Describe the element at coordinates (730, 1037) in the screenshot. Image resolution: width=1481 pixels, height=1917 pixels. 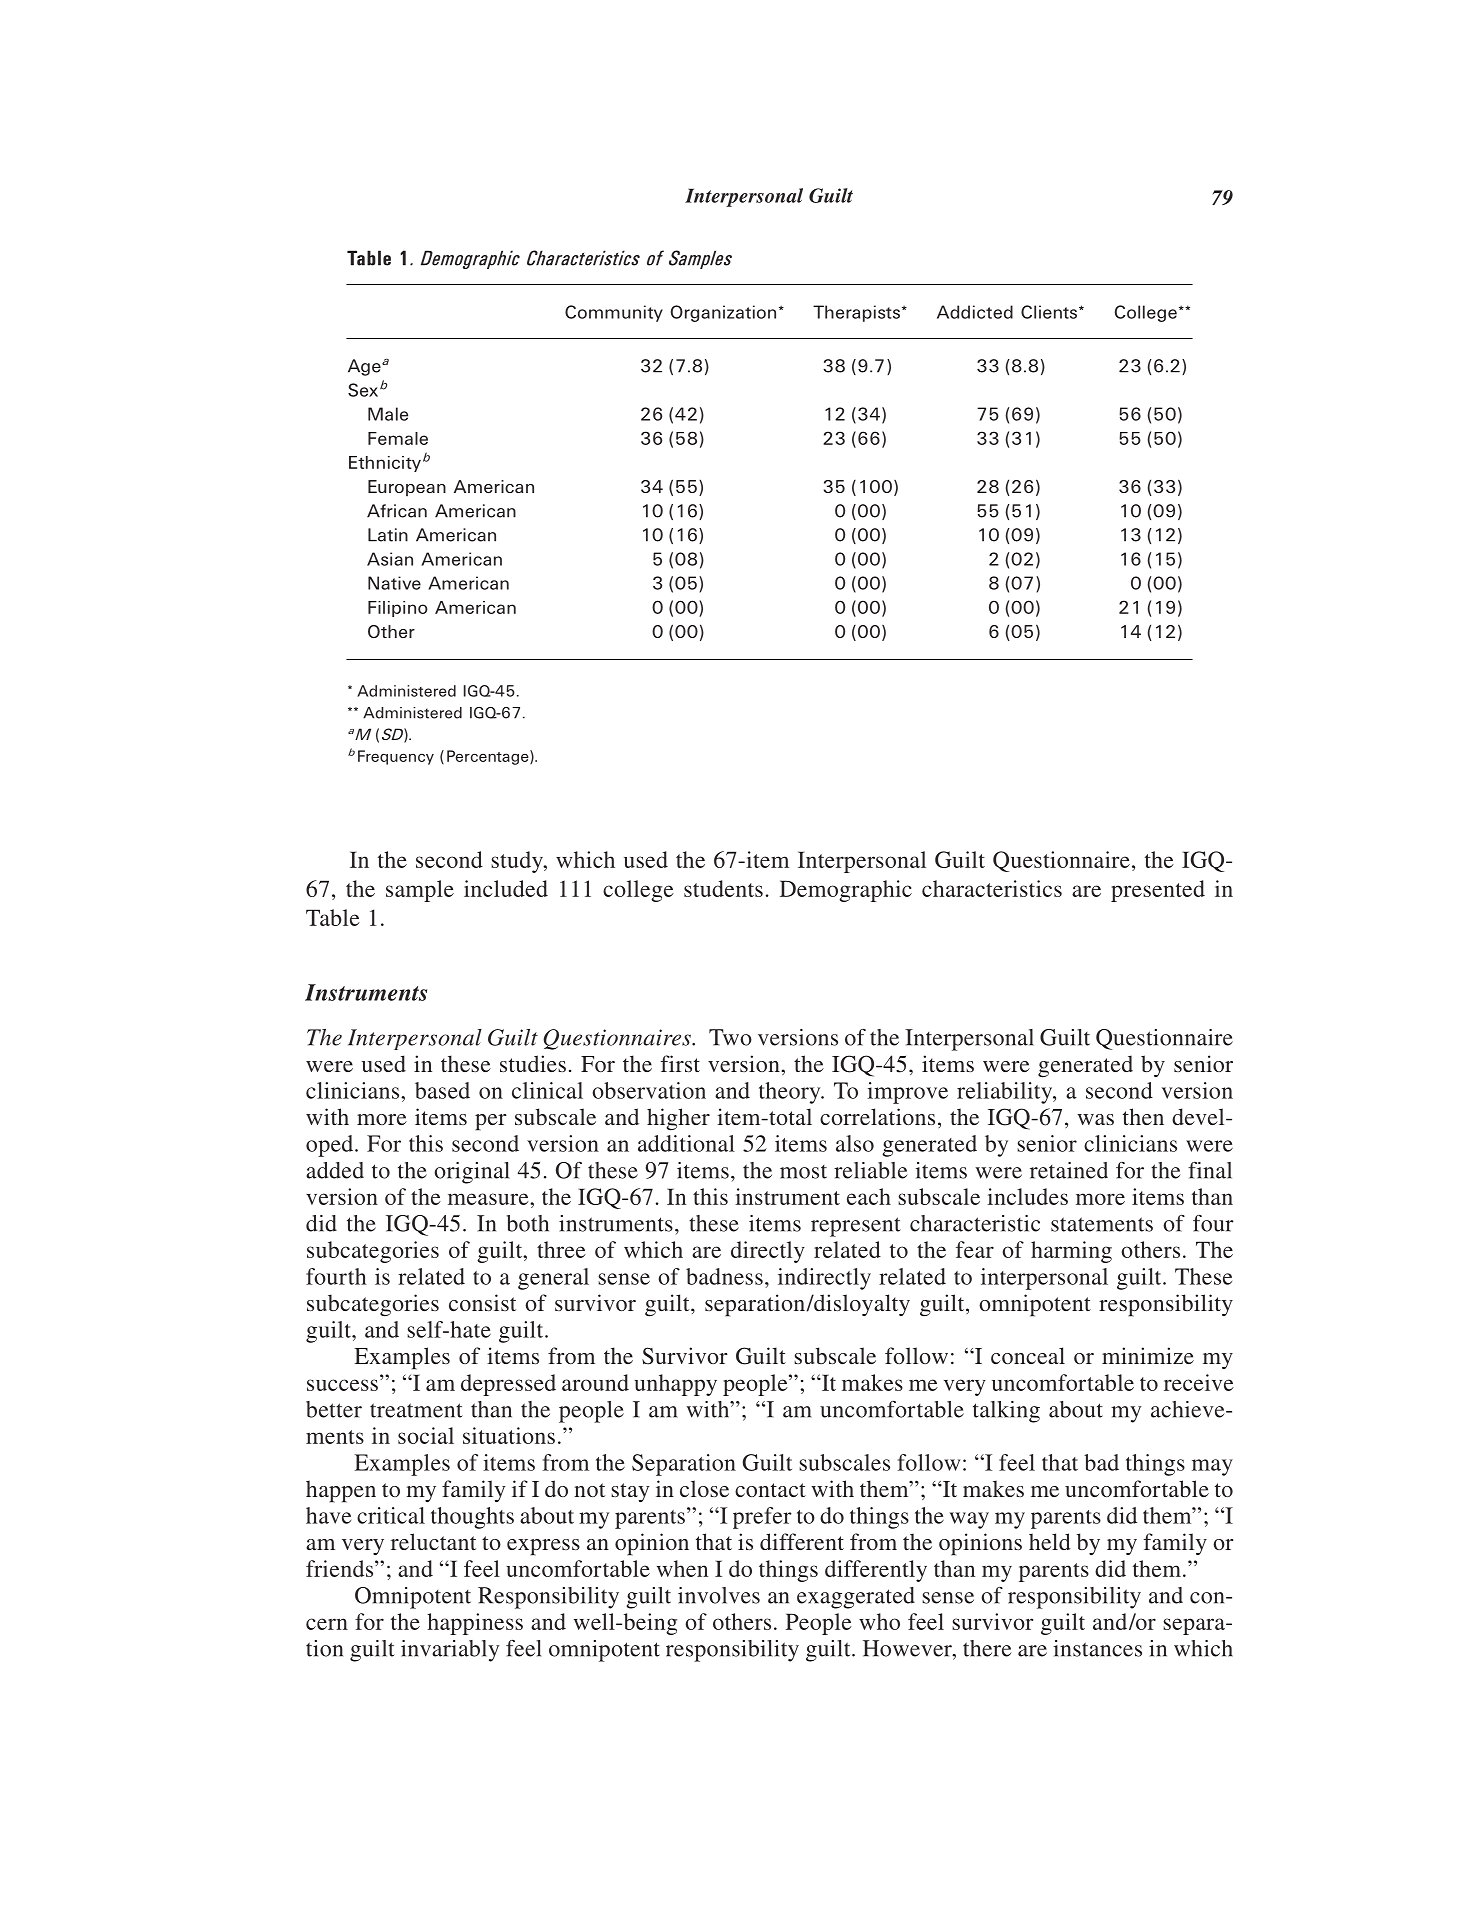
I see `Two` at that location.
